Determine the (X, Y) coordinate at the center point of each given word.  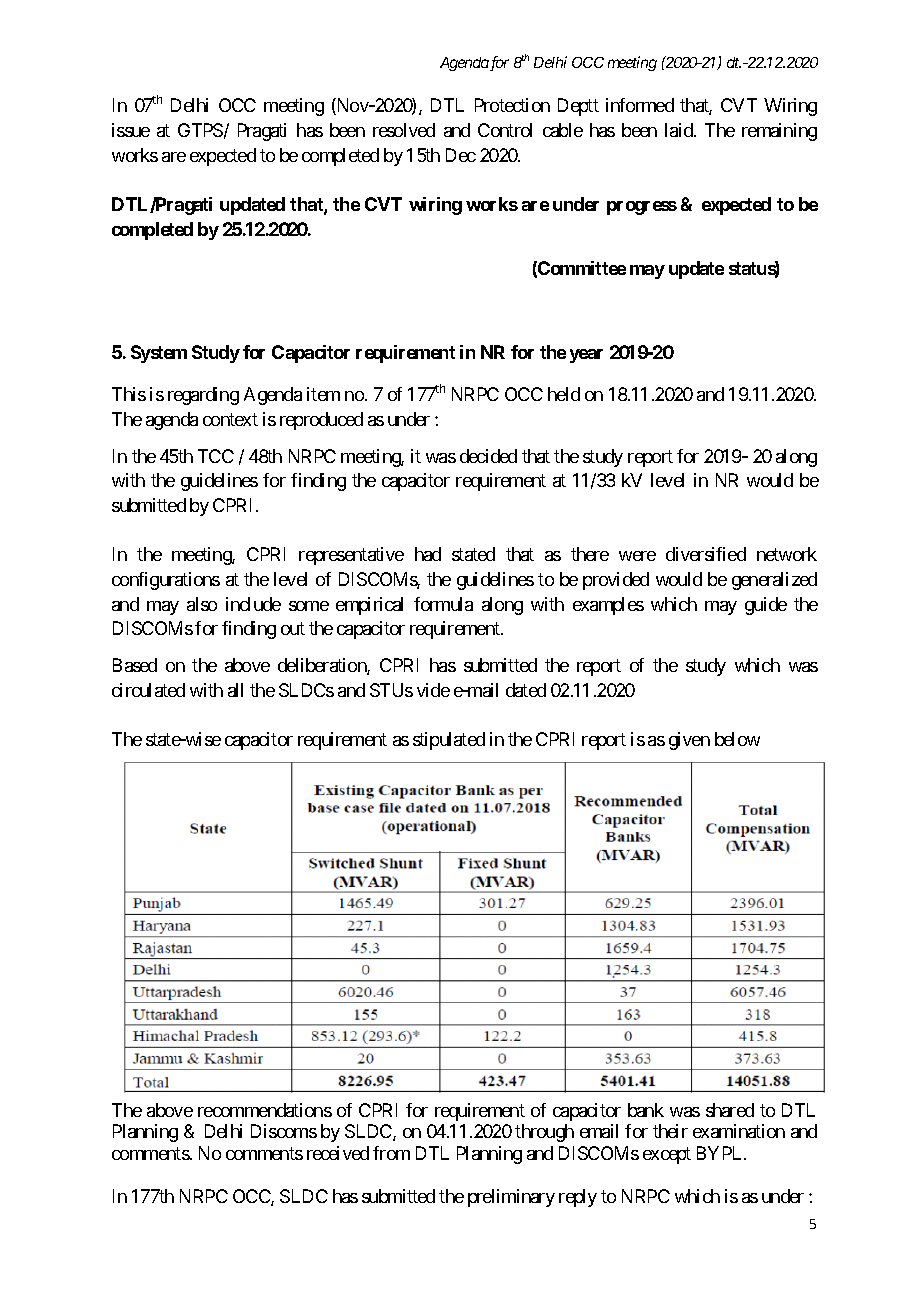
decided (488, 456)
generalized (774, 581)
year (586, 356)
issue (131, 130)
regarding (203, 396)
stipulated (449, 741)
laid (680, 130)
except (667, 1155)
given (689, 741)
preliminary (511, 1198)
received (338, 1153)
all (235, 690)
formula (443, 604)
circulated (148, 690)
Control (505, 130)
